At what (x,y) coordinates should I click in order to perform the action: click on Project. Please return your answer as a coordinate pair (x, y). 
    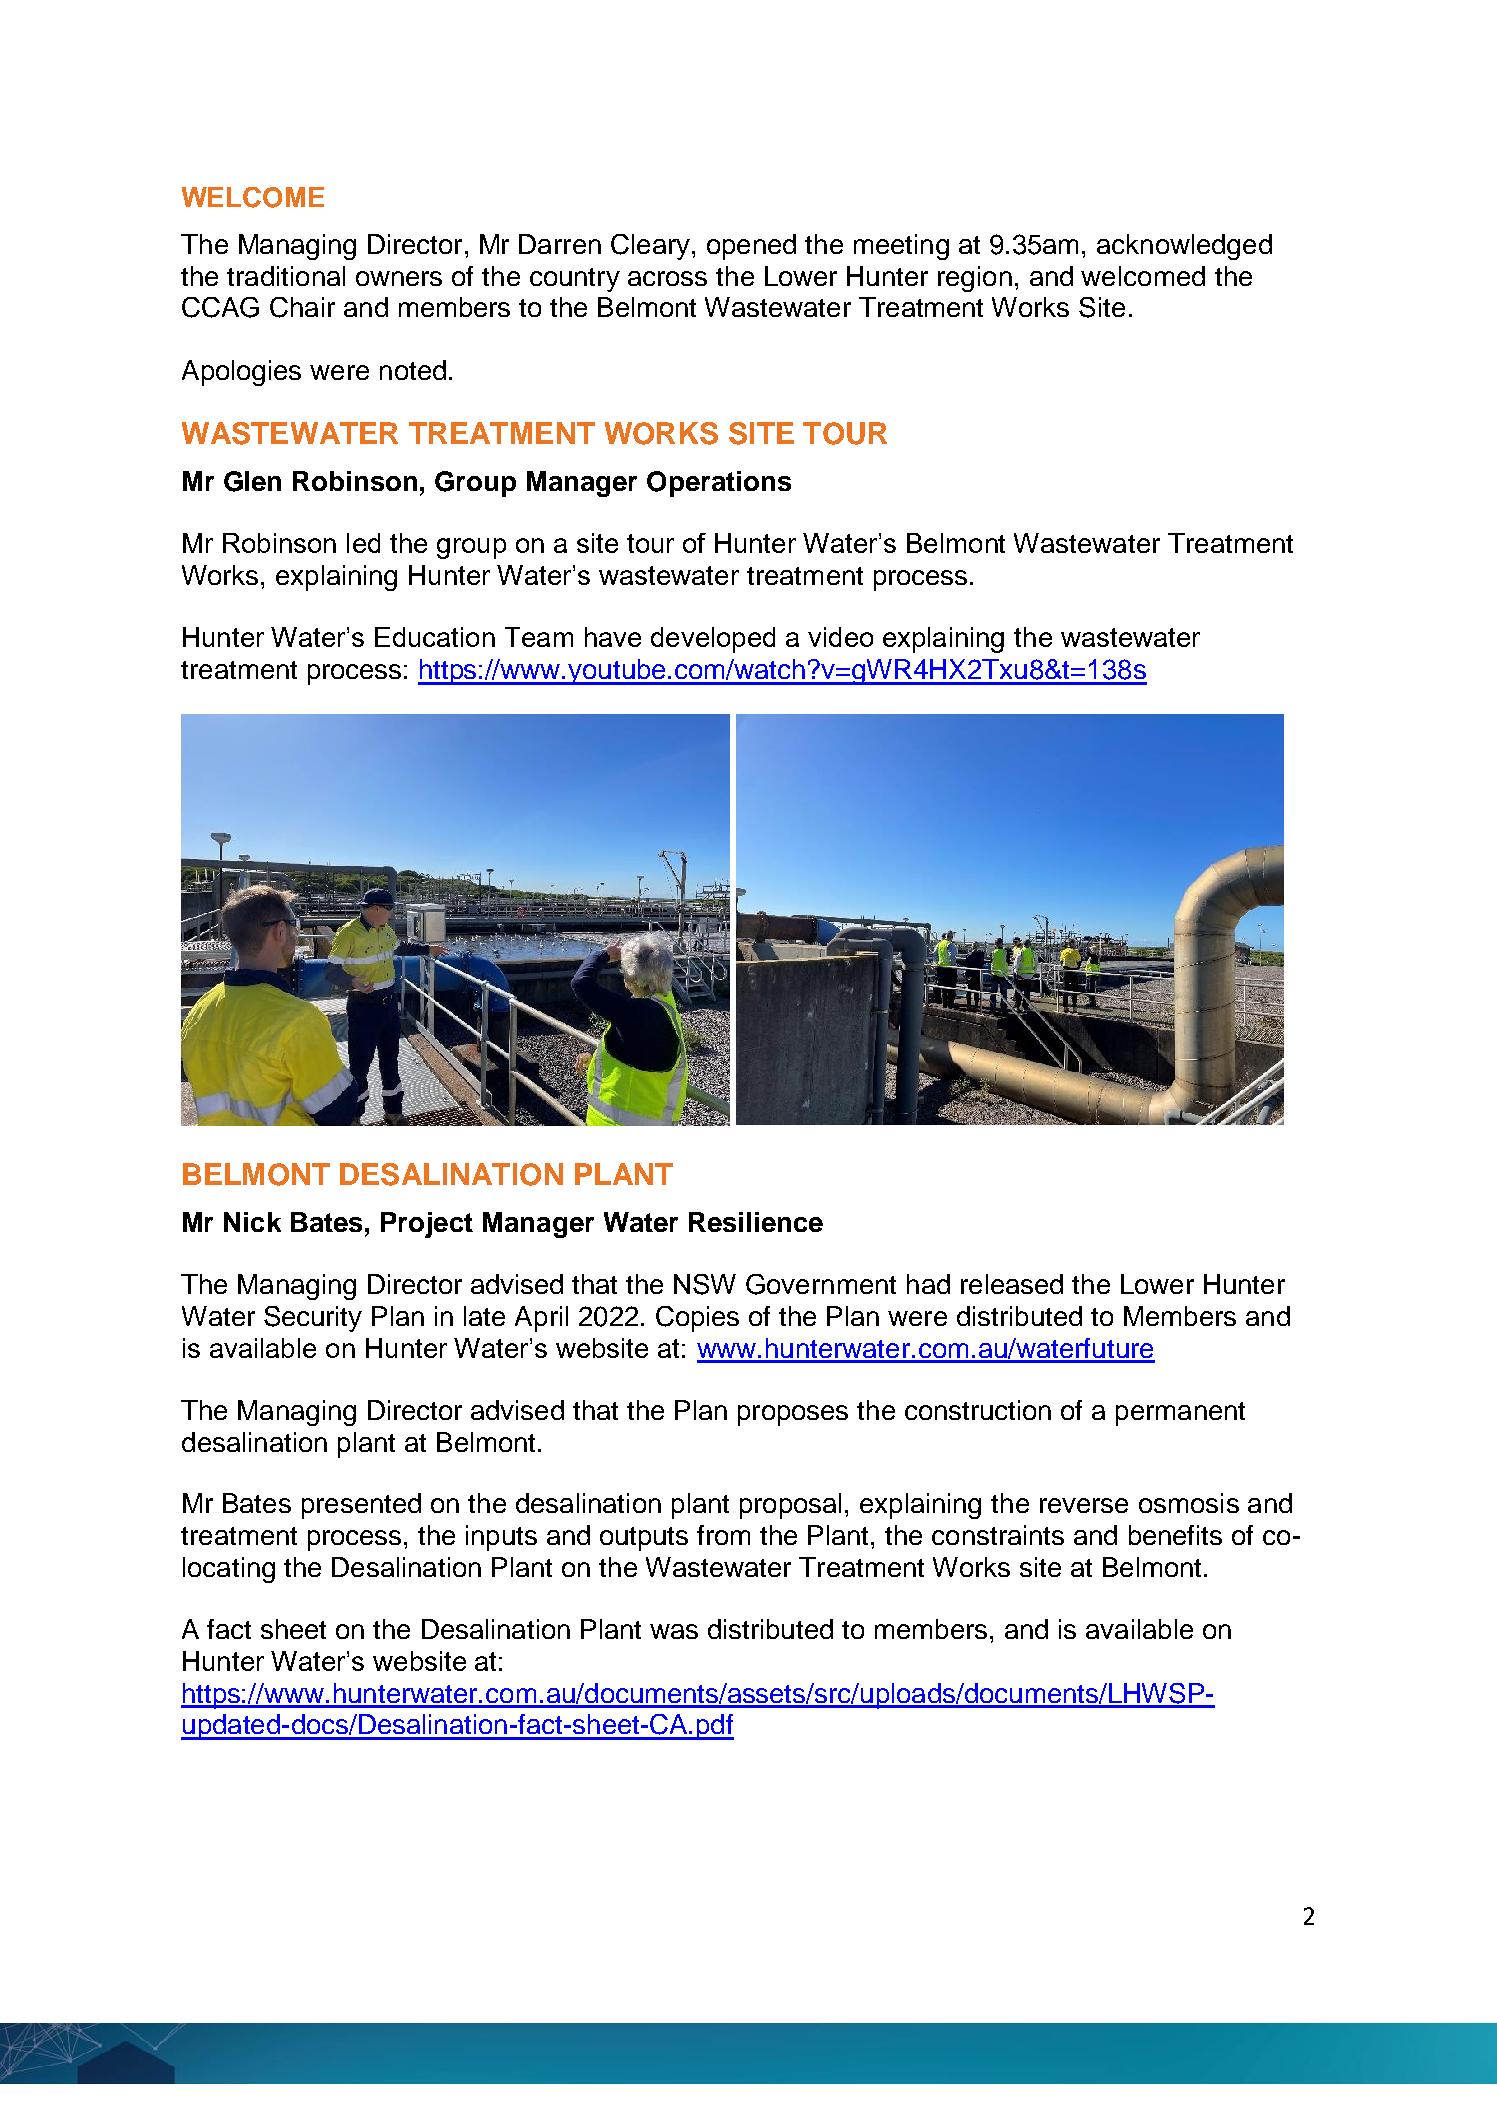
    Looking at the image, I should click on (427, 1225).
